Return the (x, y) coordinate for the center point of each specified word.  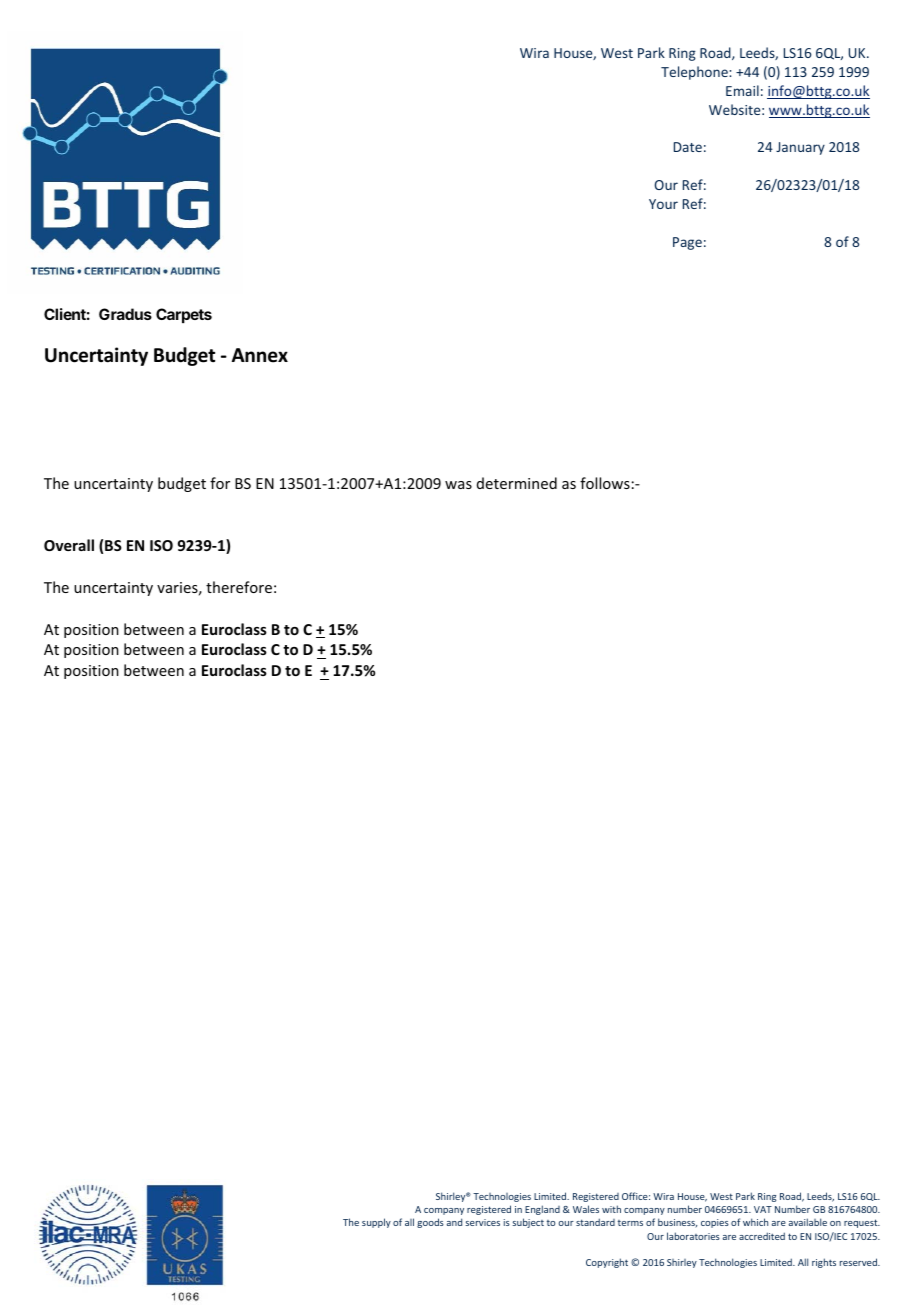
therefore (239, 587)
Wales (586, 1209)
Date (688, 147)
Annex (260, 355)
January (800, 148)
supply (376, 1223)
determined (517, 483)
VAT (763, 1209)
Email (742, 90)
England (542, 1210)
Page (687, 243)
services (482, 1222)
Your (663, 204)
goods (430, 1223)
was (458, 485)
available (808, 1222)
